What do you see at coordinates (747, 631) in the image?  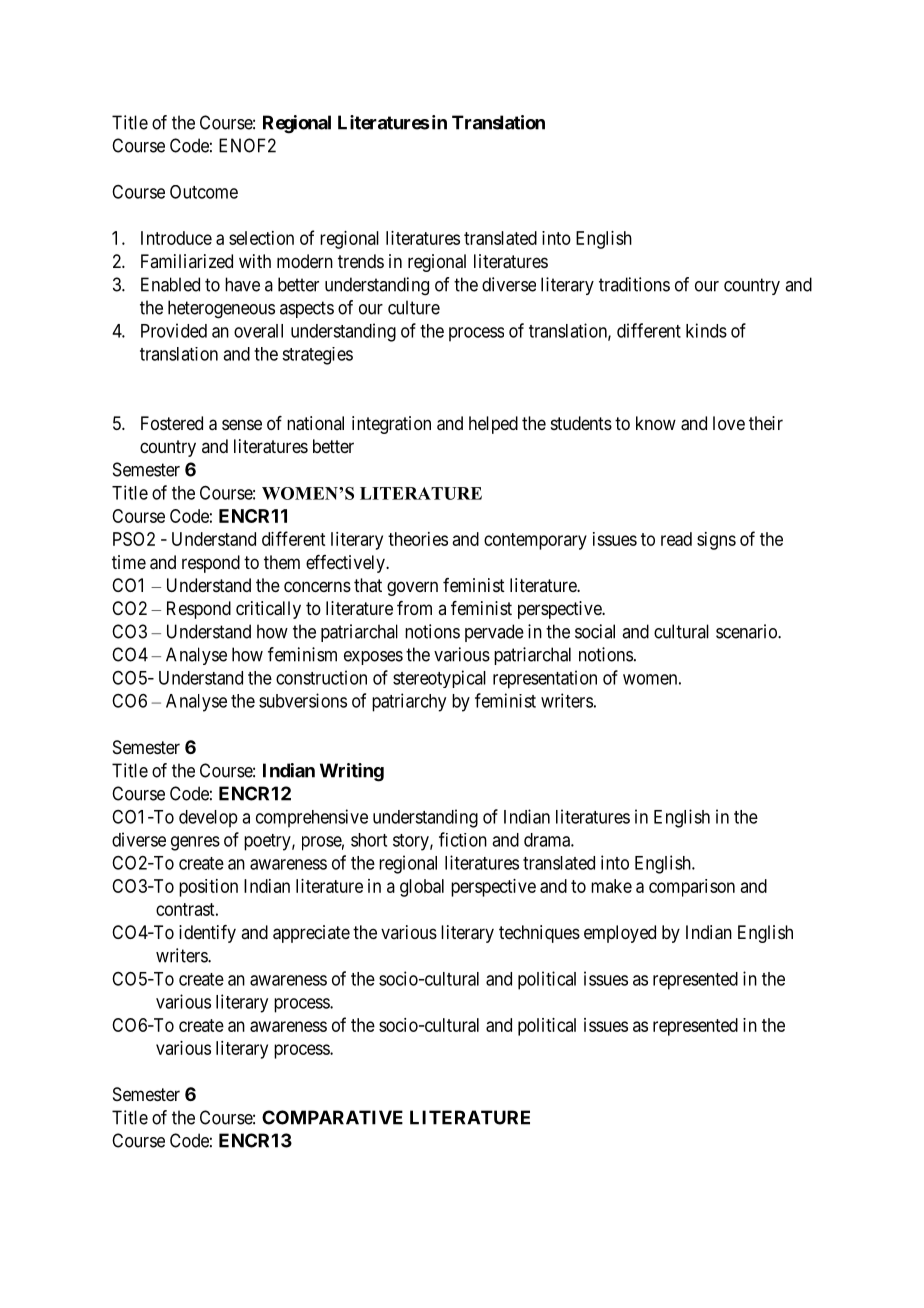 I see `scenario` at bounding box center [747, 631].
